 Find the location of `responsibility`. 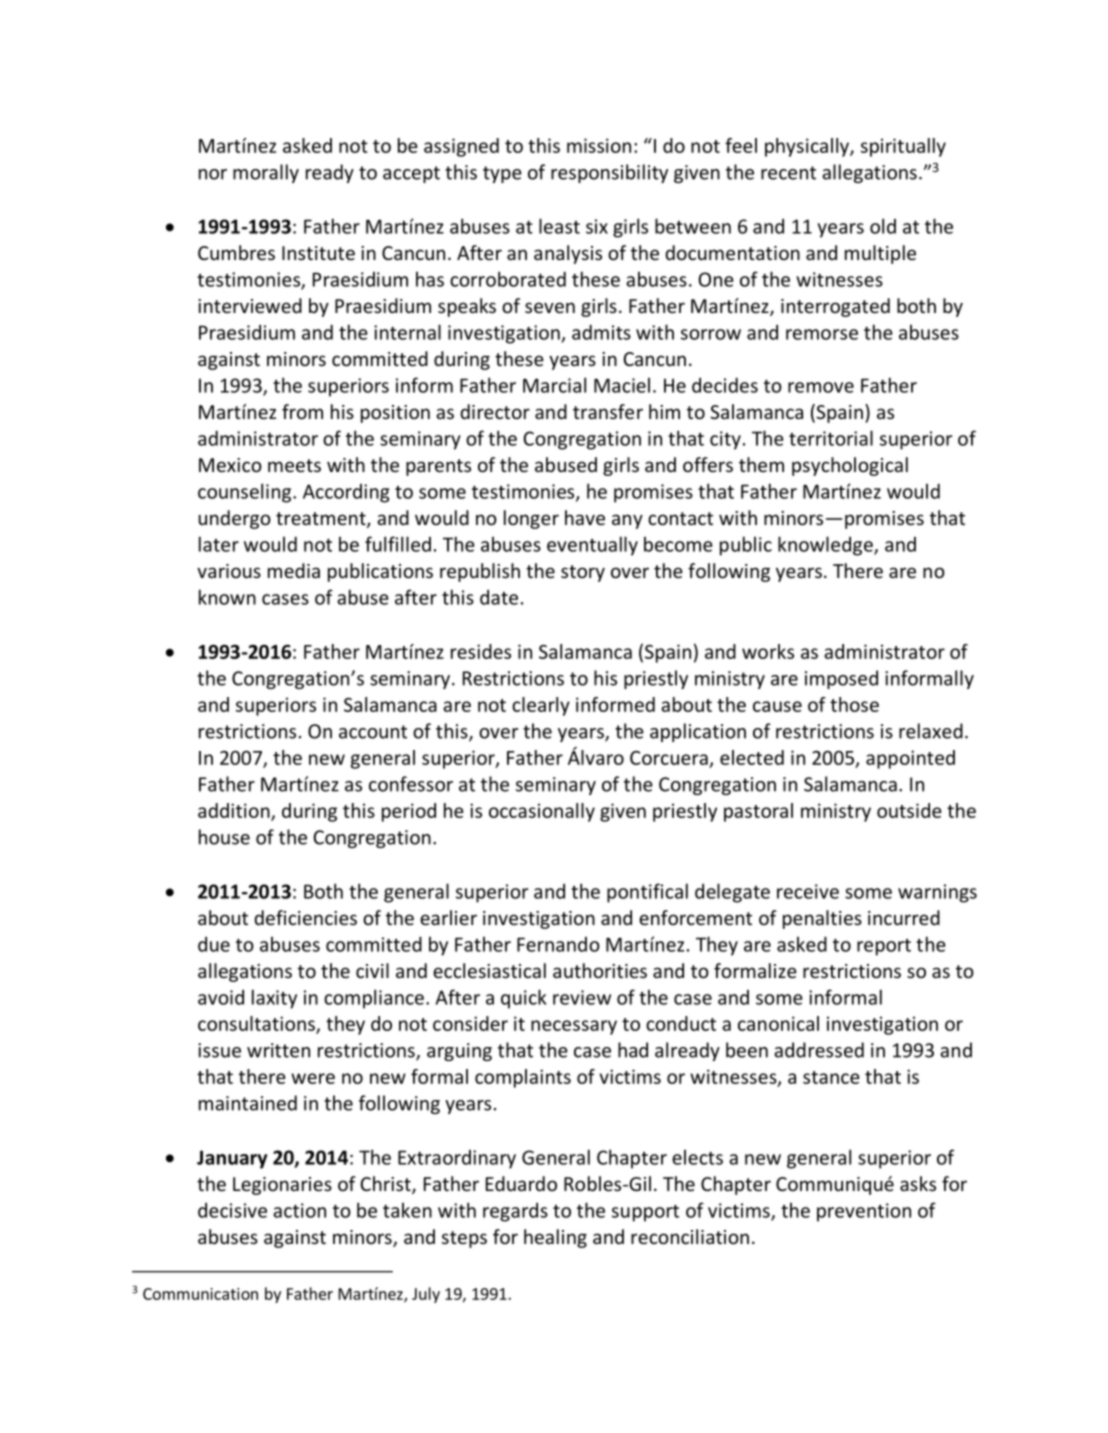

responsibility is located at coordinates (609, 173).
